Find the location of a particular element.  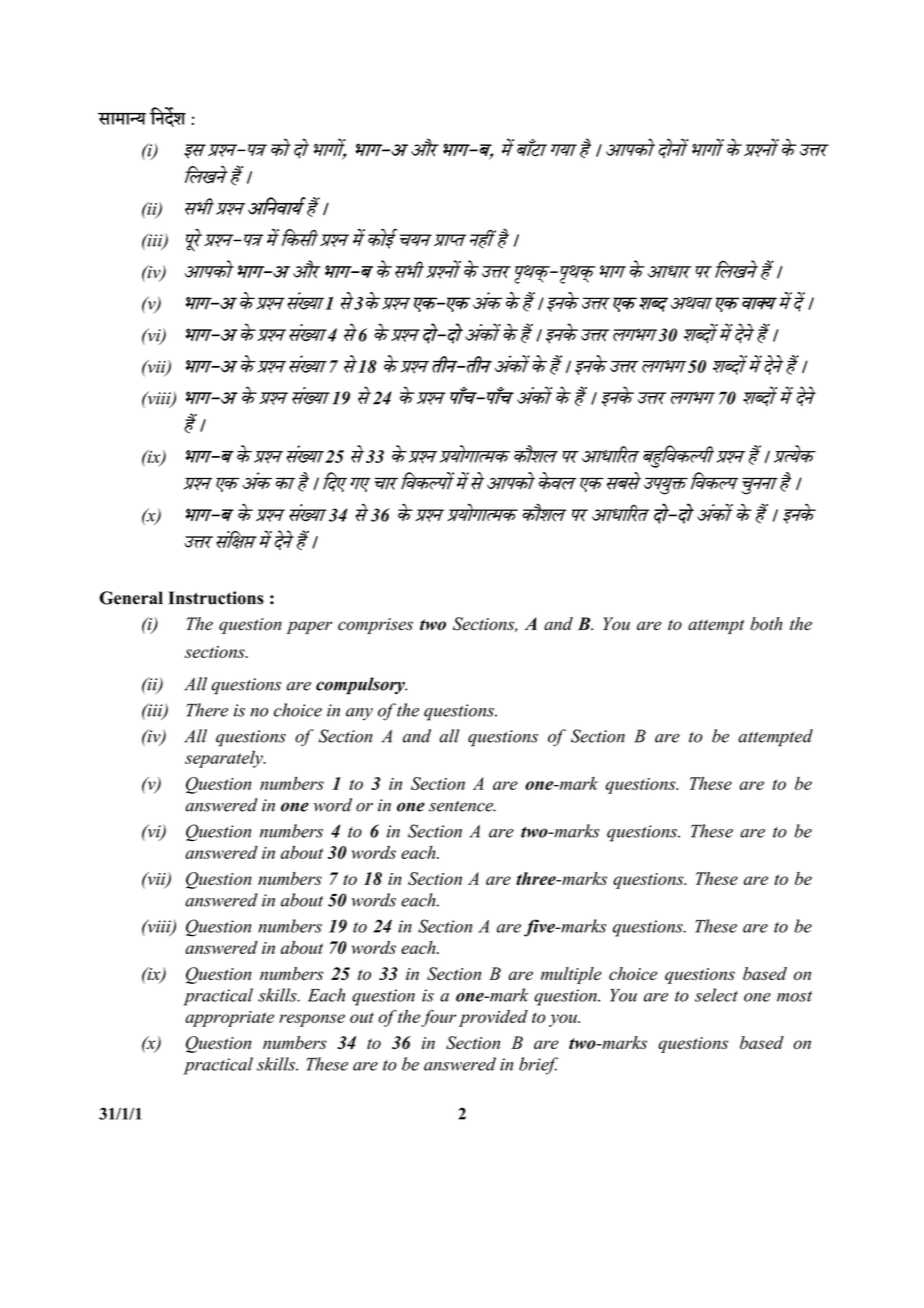

appropriate is located at coordinates (229, 1019).
